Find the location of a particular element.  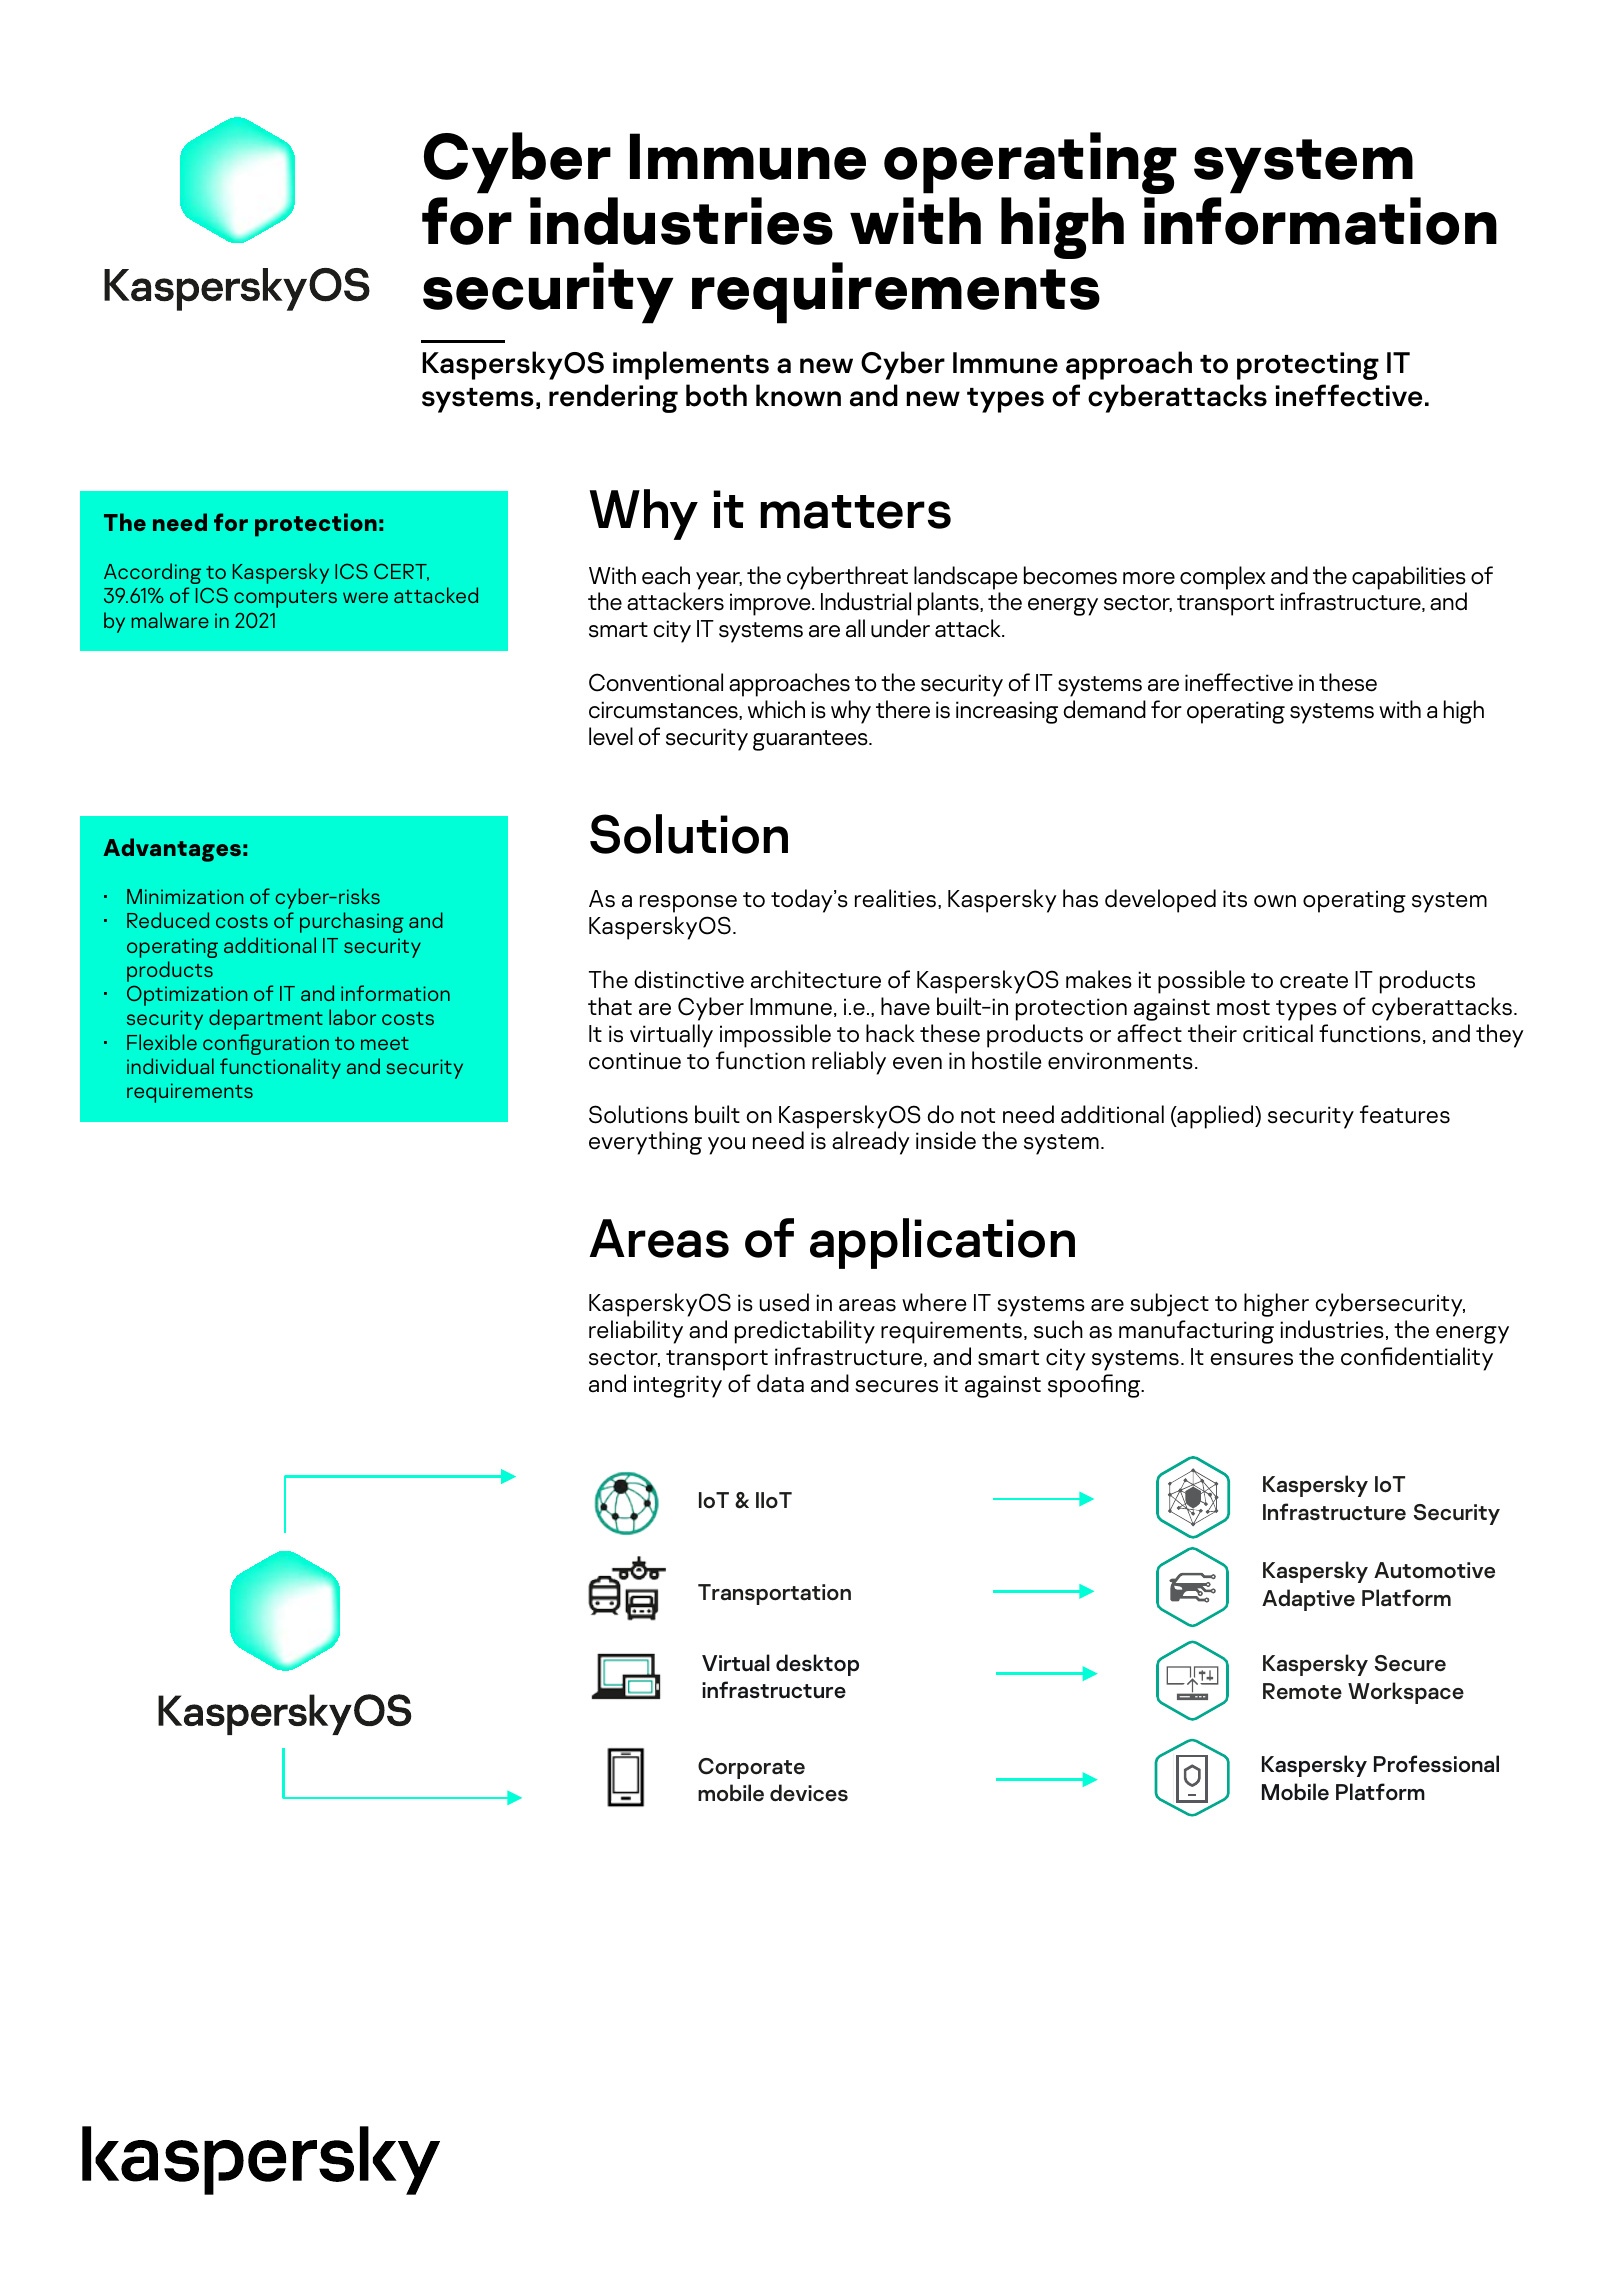

Corporate is located at coordinates (751, 1768).
